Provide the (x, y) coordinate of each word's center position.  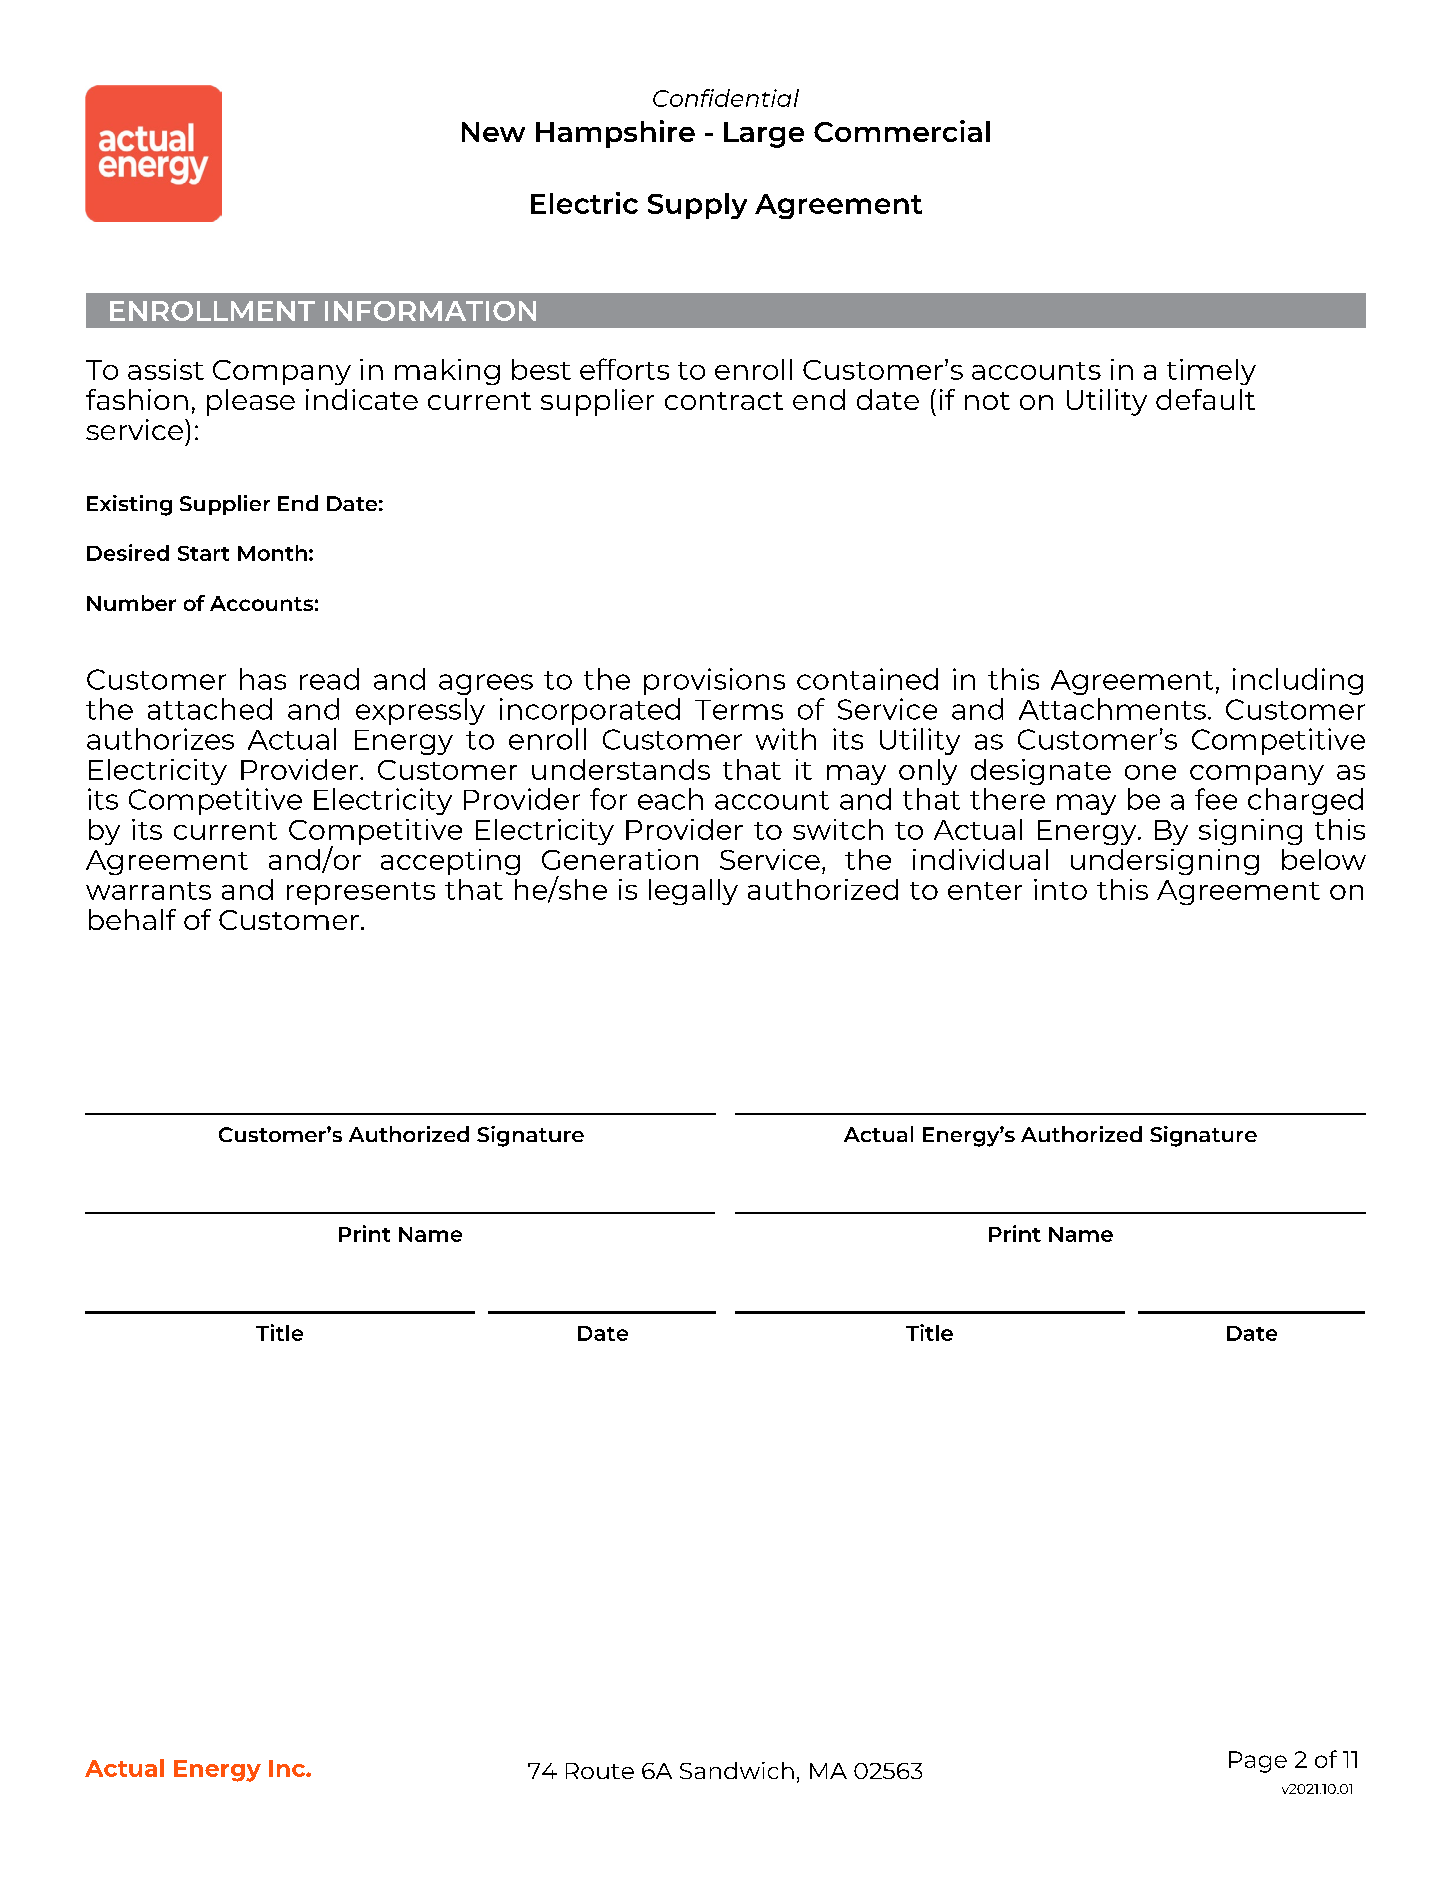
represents (361, 893)
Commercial (902, 131)
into (1060, 889)
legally (693, 892)
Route (600, 1771)
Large (764, 135)
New (493, 132)
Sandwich (737, 1770)
